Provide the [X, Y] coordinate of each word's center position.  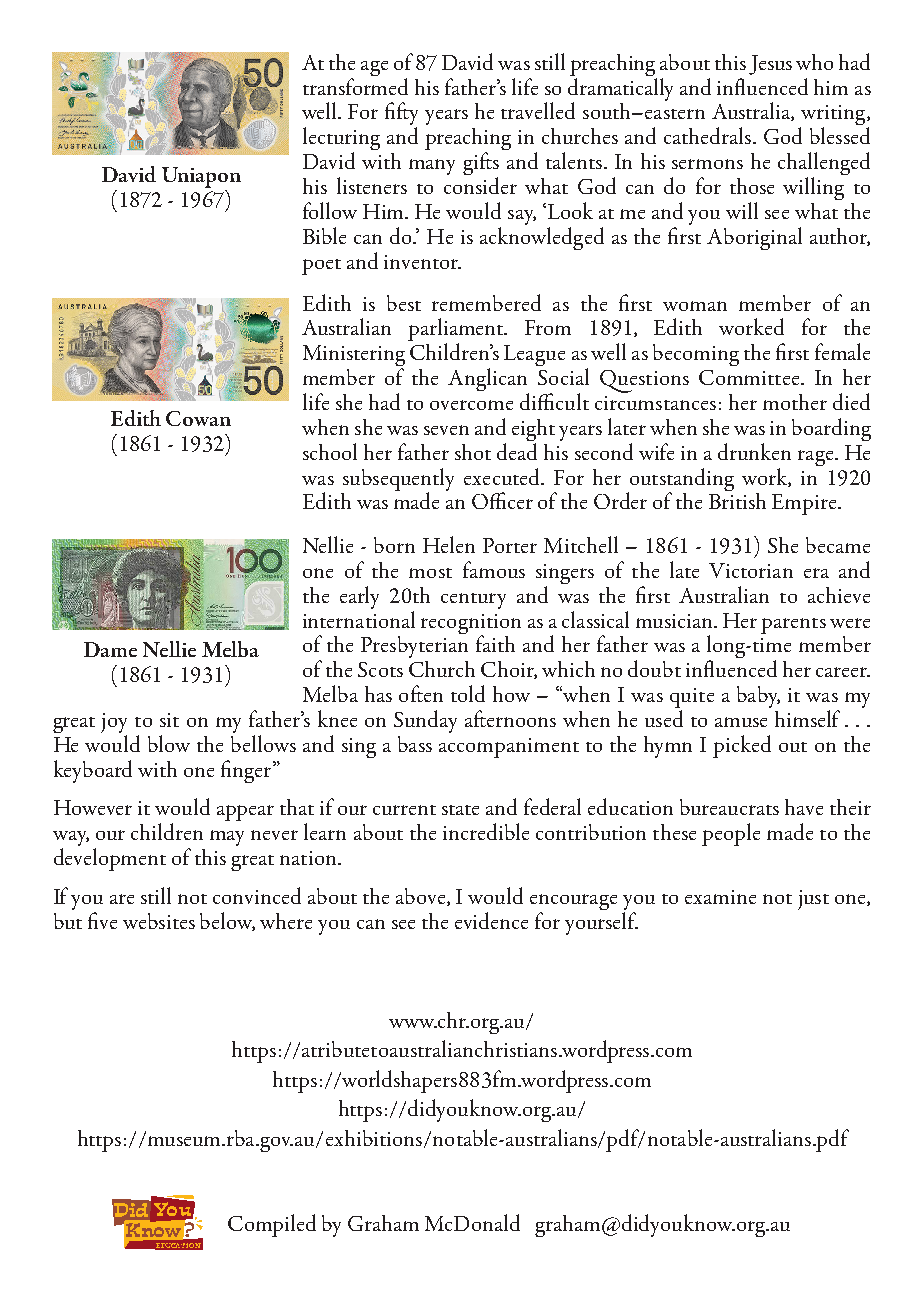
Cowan [198, 418]
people [731, 834]
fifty [401, 115]
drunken [754, 451]
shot [473, 452]
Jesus [770, 65]
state [460, 810]
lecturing [341, 140]
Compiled [272, 1225]
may [227, 838]
